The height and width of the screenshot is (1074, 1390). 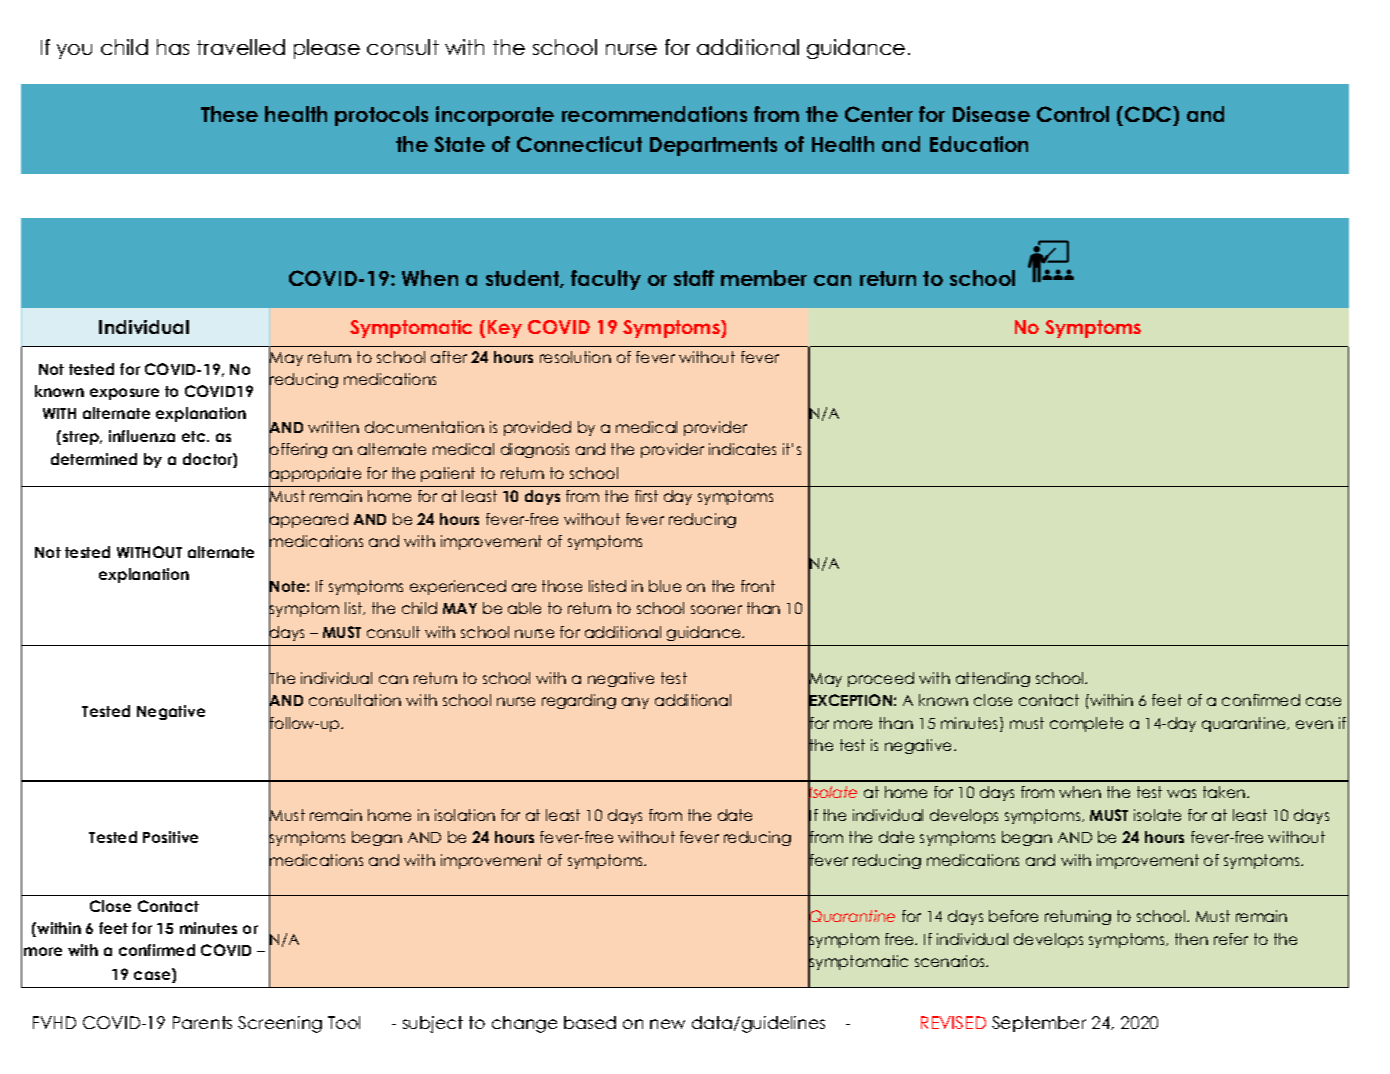 I want to click on complete, so click(x=1086, y=724).
